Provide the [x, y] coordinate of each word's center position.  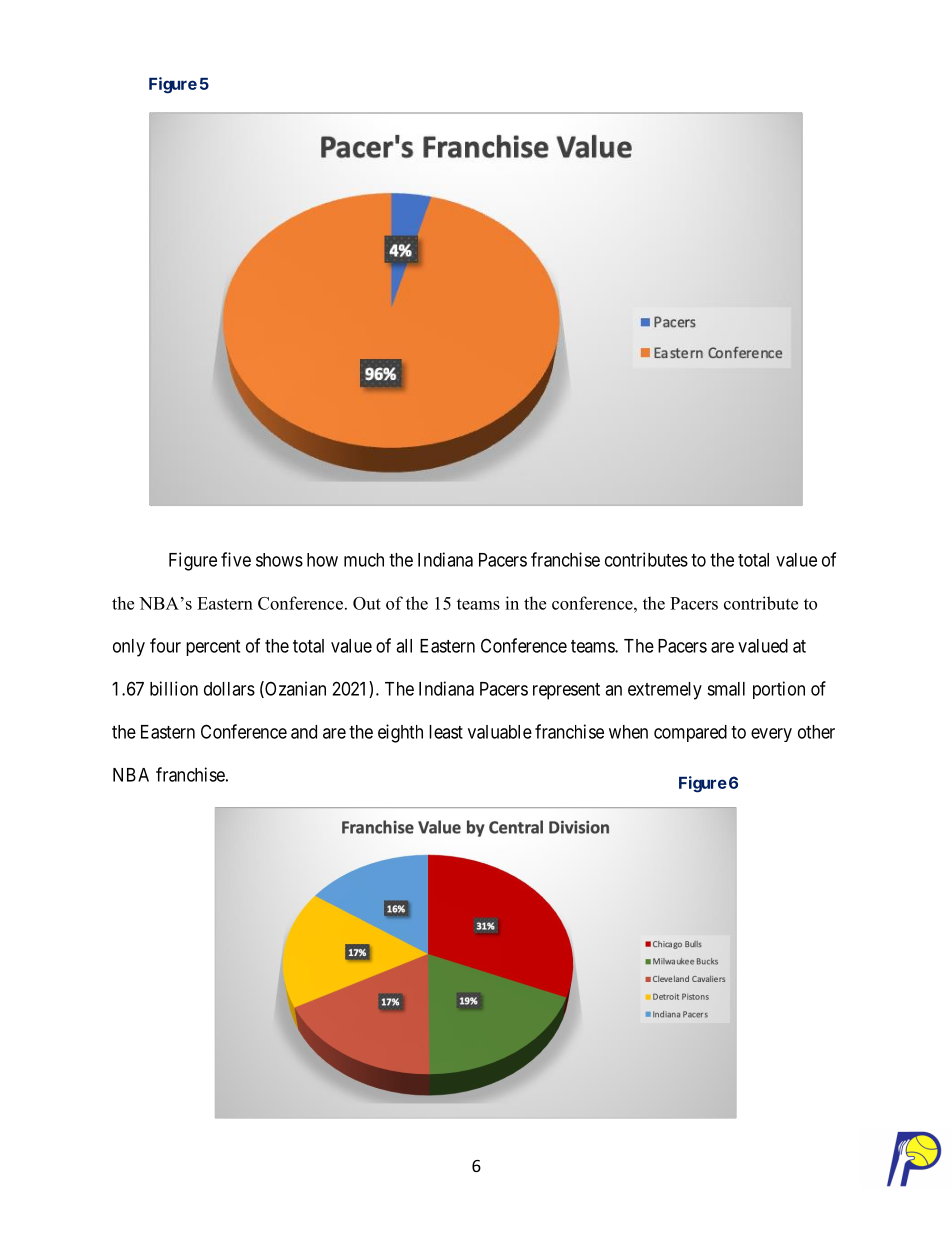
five [236, 559]
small [726, 689]
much [364, 560]
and [304, 732]
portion [779, 690]
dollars [229, 689]
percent [213, 648]
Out [367, 603]
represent [566, 691]
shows [279, 560]
